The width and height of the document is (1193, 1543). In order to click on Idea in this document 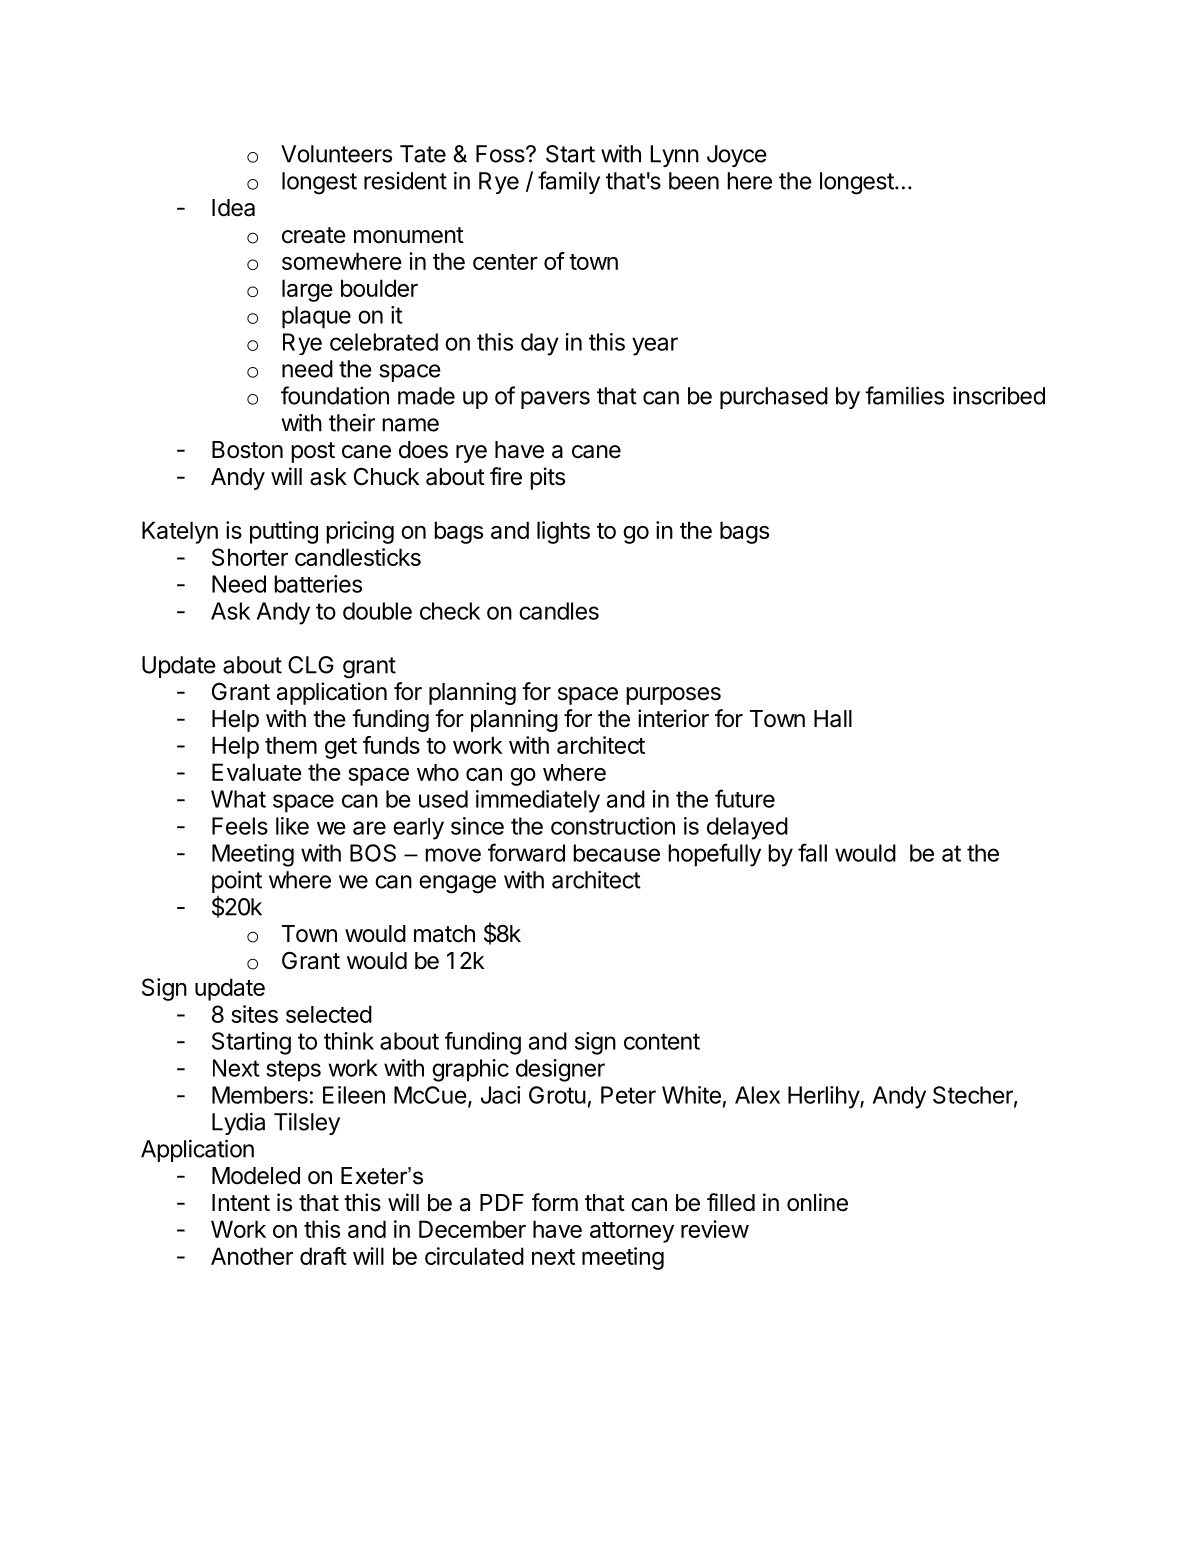, I will do `click(233, 208)`.
